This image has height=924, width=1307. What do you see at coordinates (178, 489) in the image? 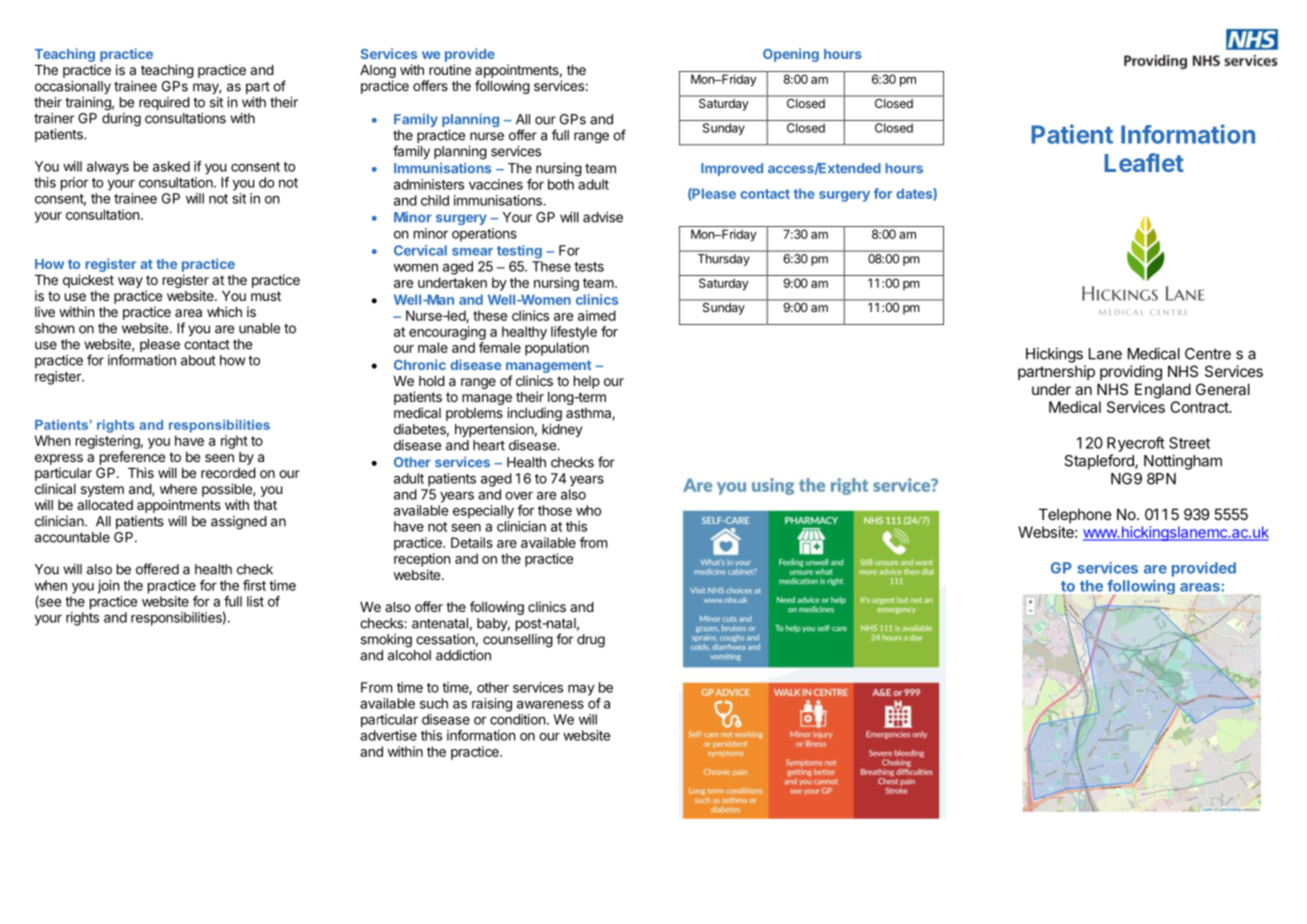
I see `where` at bounding box center [178, 489].
